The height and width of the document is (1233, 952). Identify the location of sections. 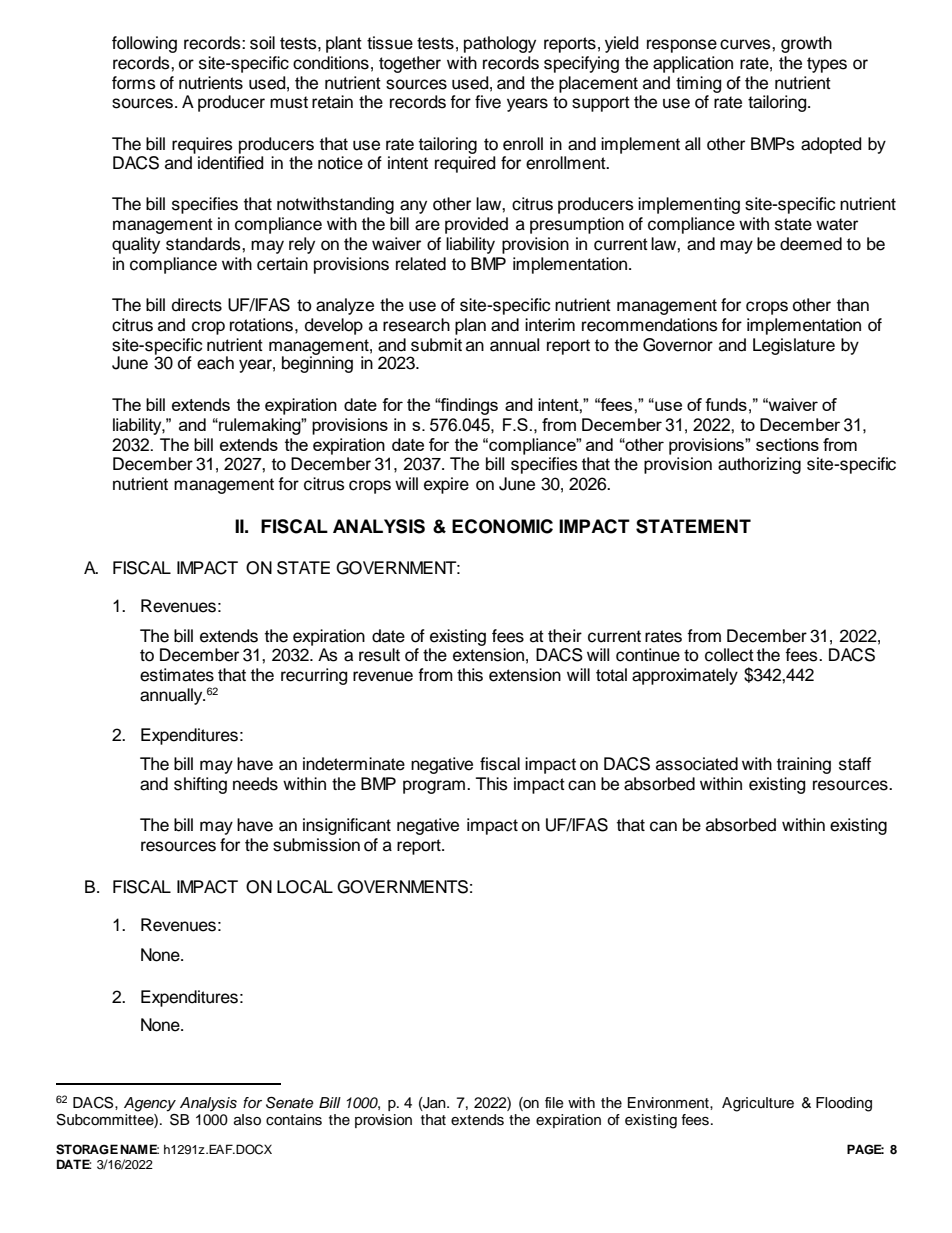
(787, 444).
